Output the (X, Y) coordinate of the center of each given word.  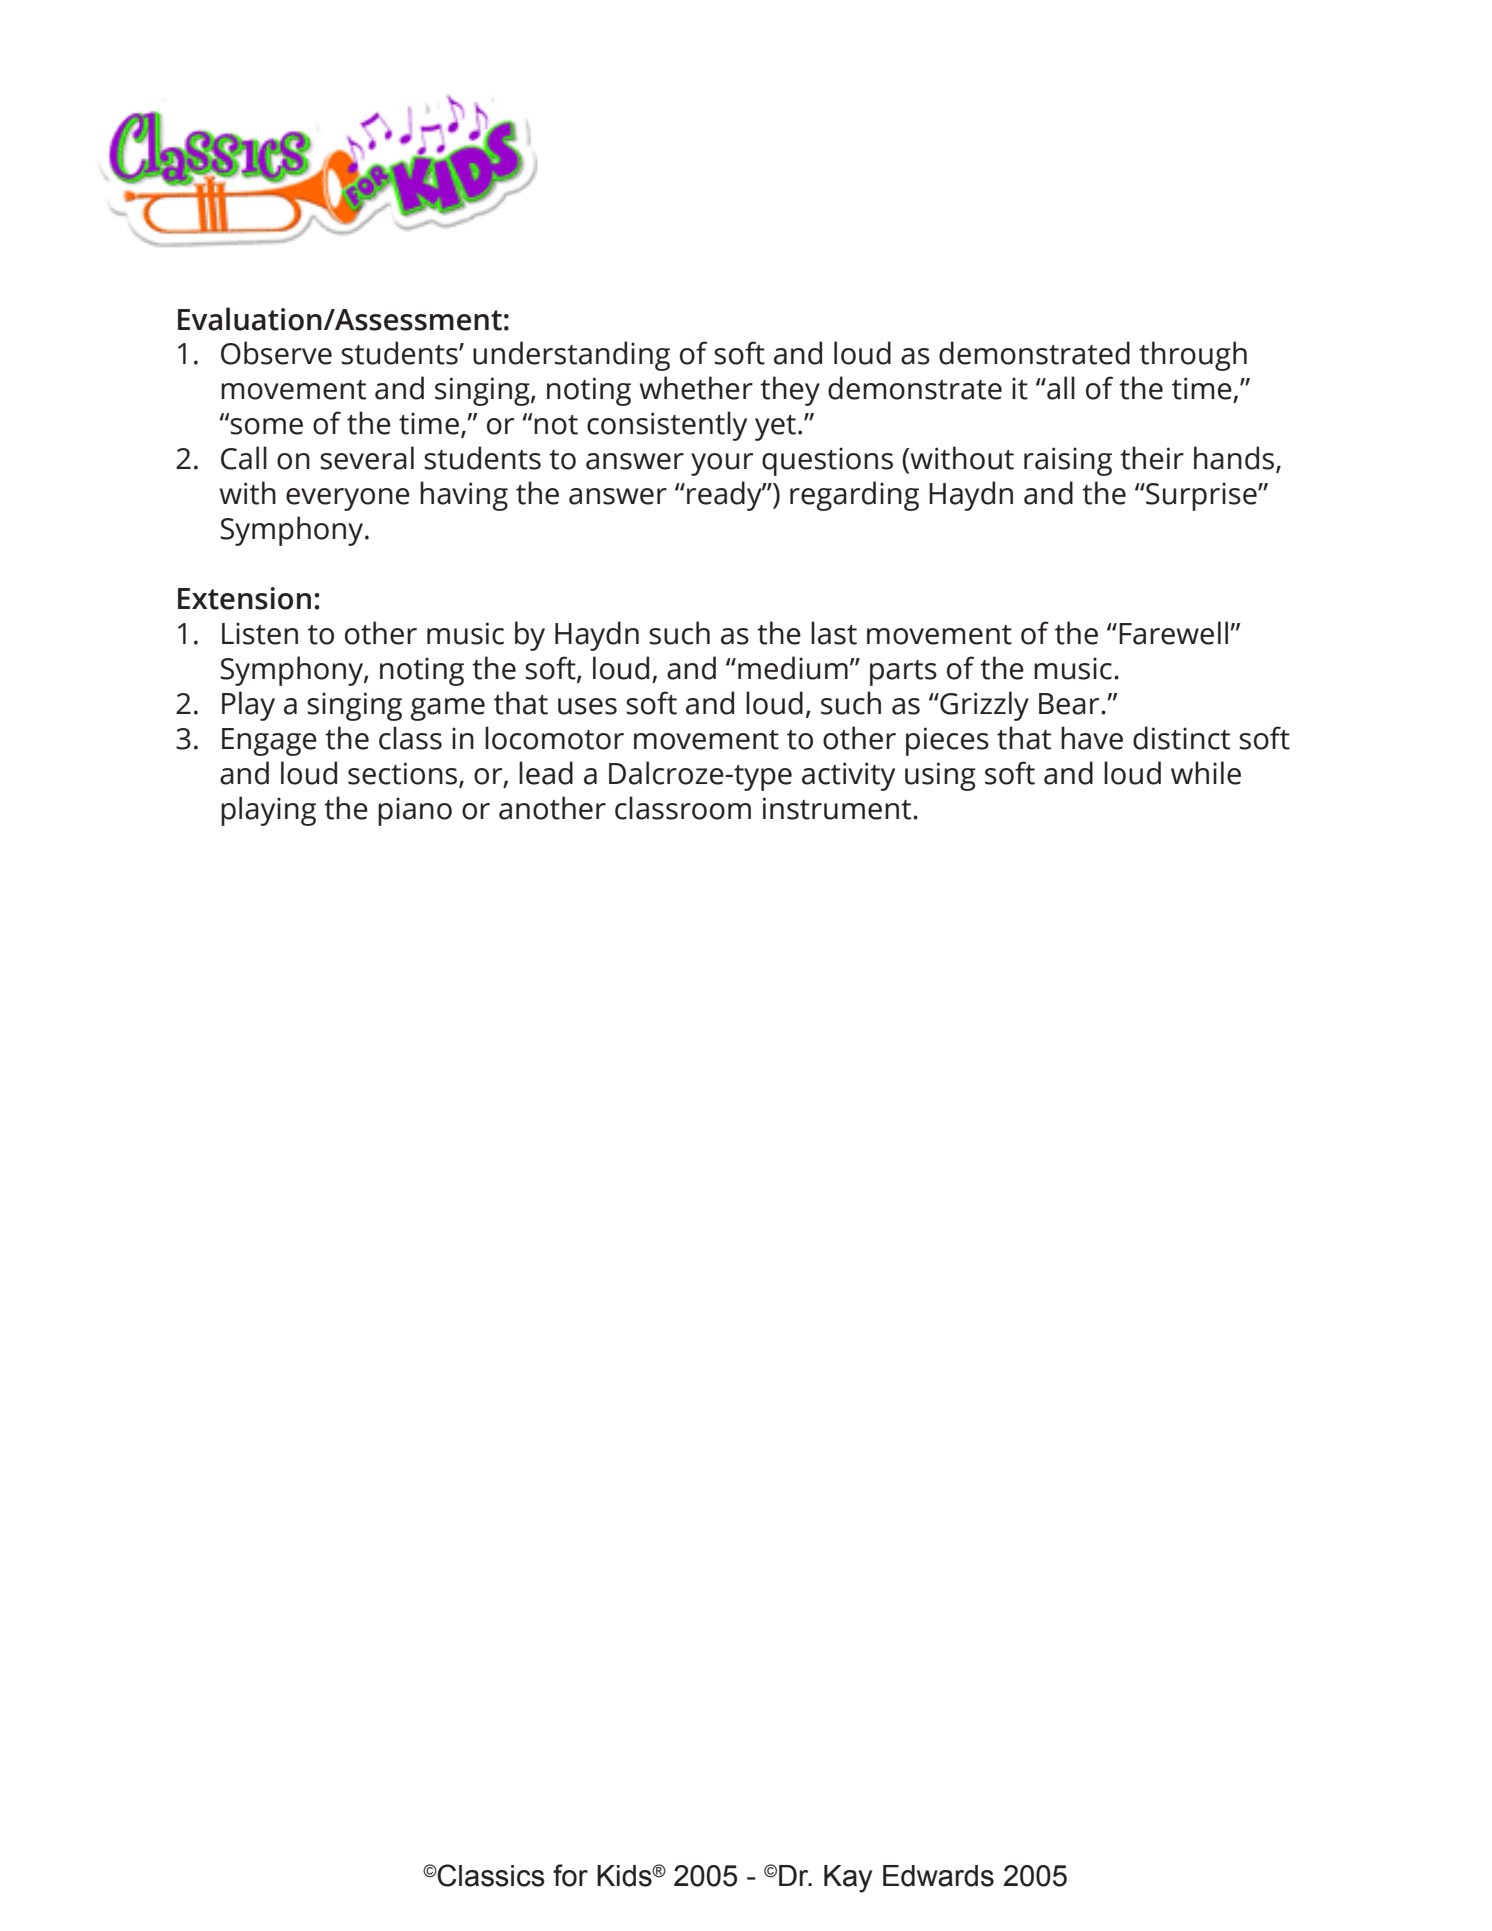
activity (848, 776)
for (570, 1875)
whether (696, 388)
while (1206, 773)
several (367, 458)
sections (404, 774)
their (1152, 458)
